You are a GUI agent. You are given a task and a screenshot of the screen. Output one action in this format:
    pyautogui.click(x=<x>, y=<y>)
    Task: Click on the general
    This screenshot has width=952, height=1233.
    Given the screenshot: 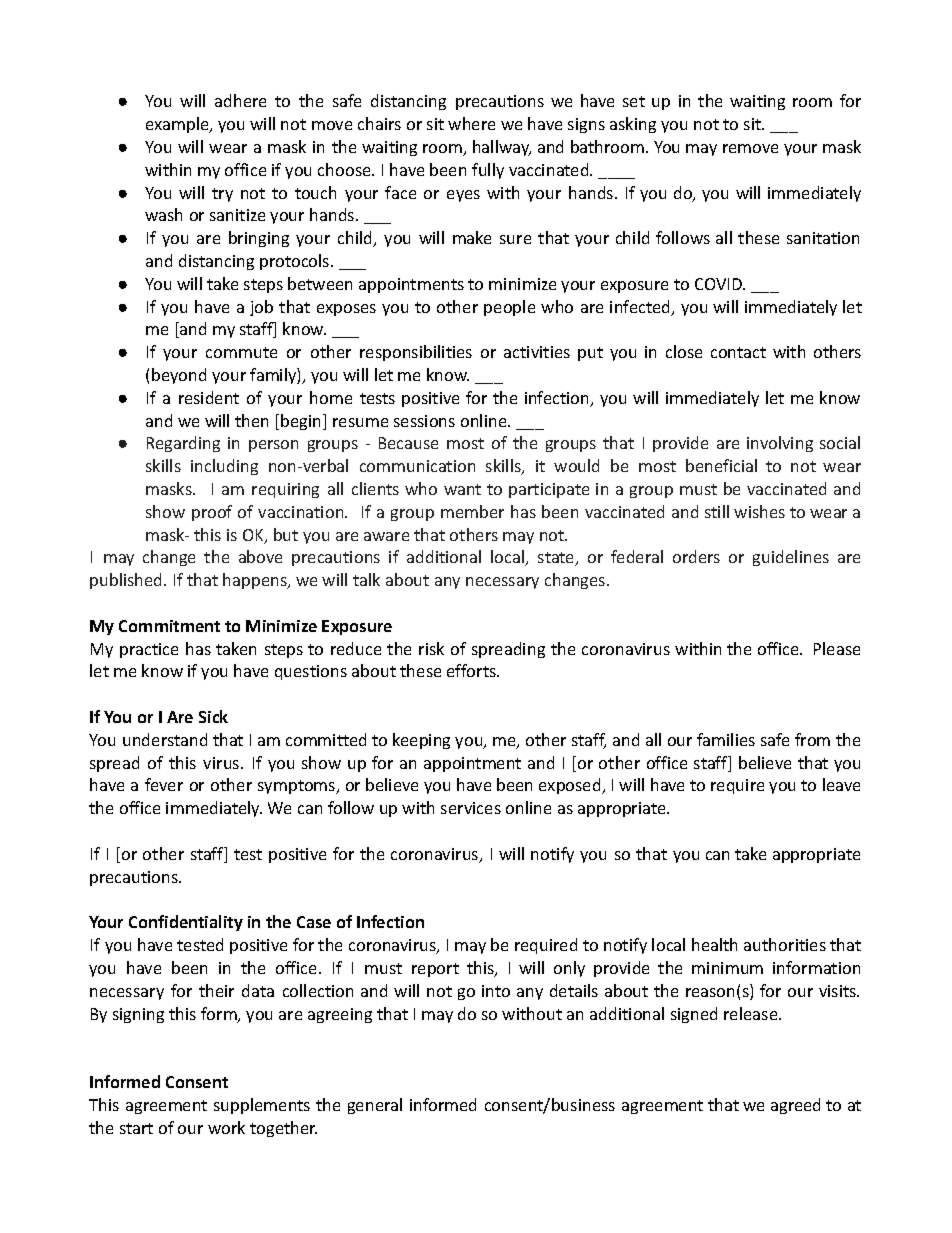 What is the action you would take?
    pyautogui.click(x=375, y=1106)
